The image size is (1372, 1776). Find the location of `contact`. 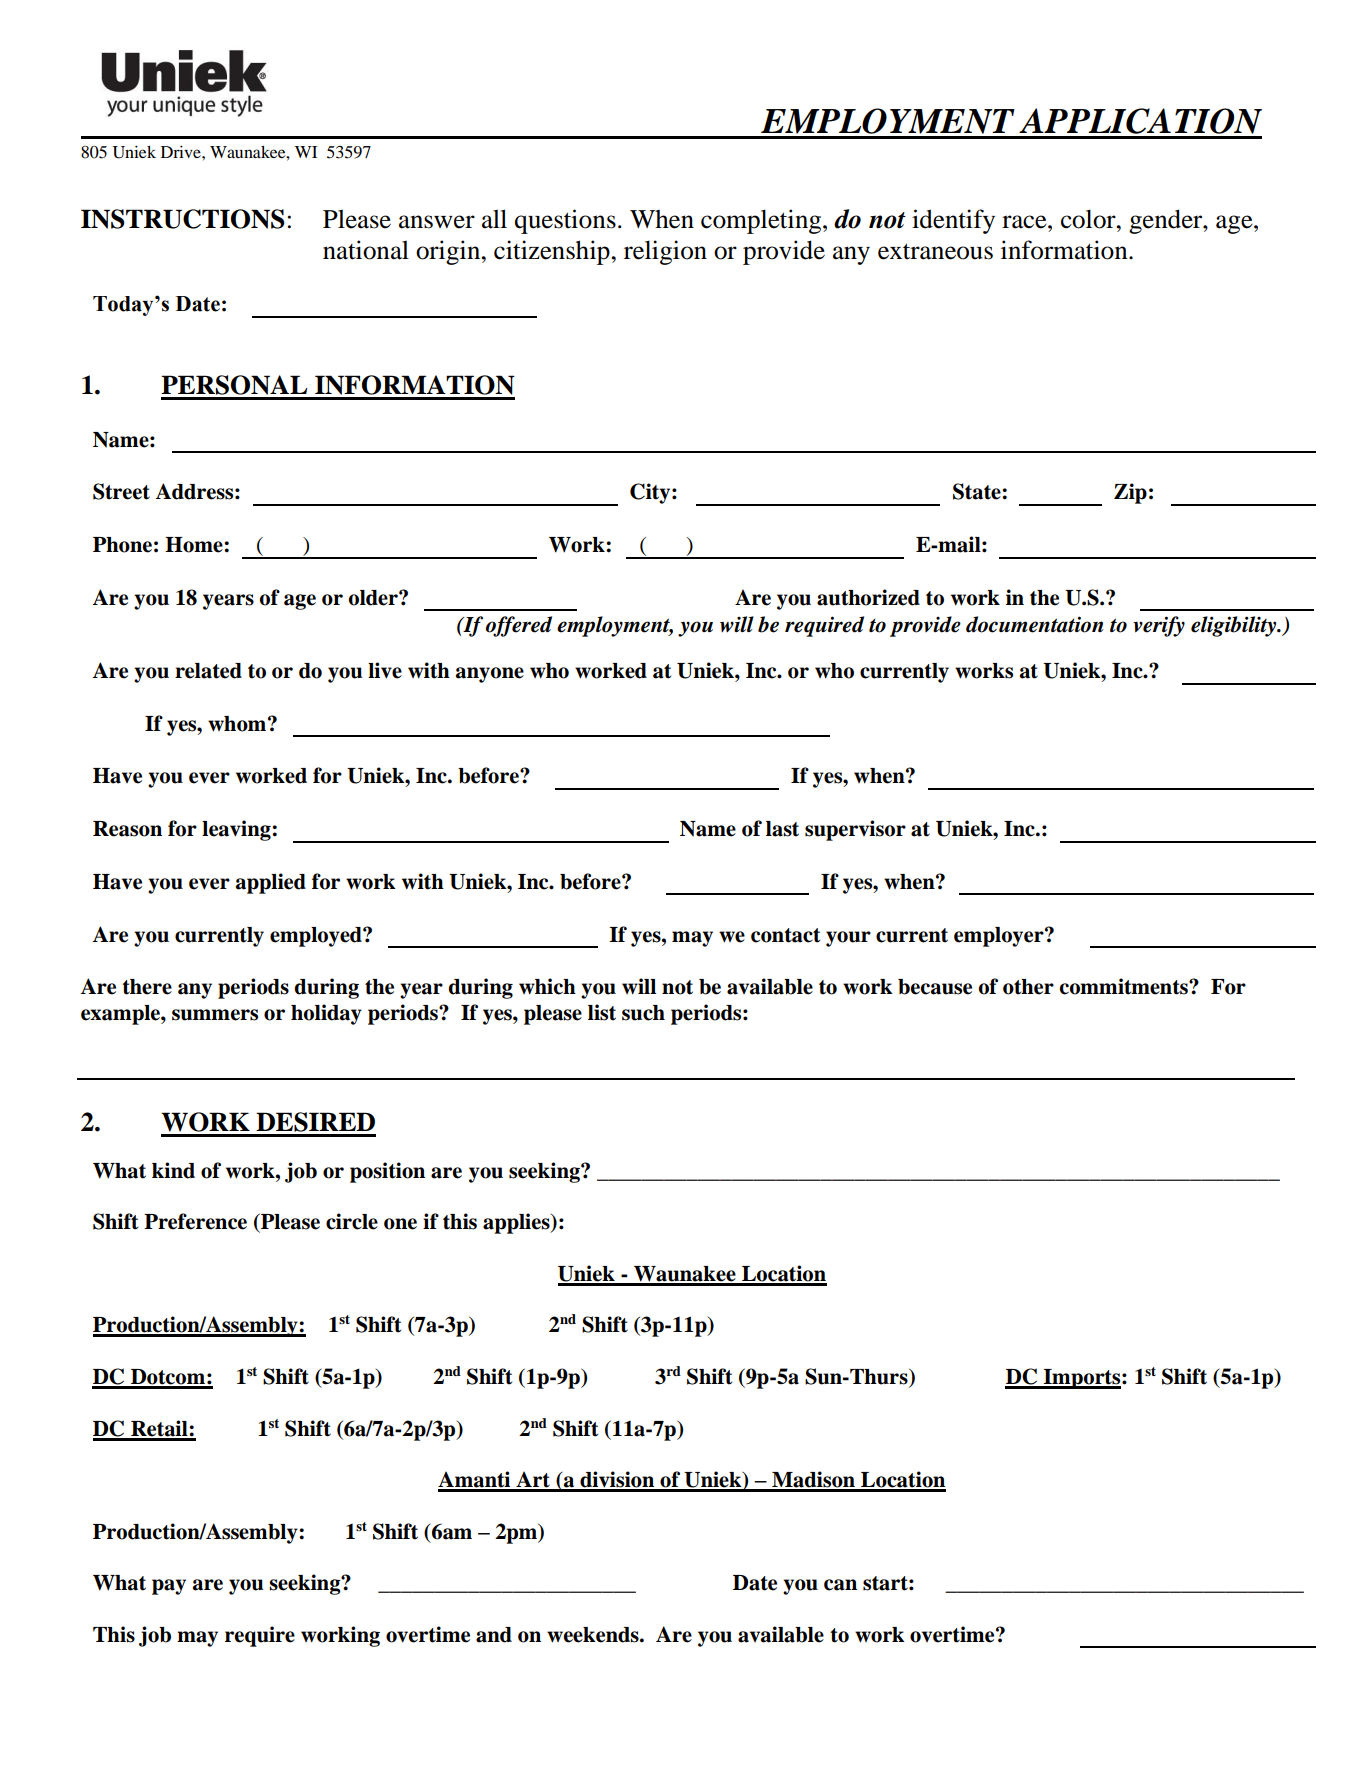

contact is located at coordinates (785, 935).
